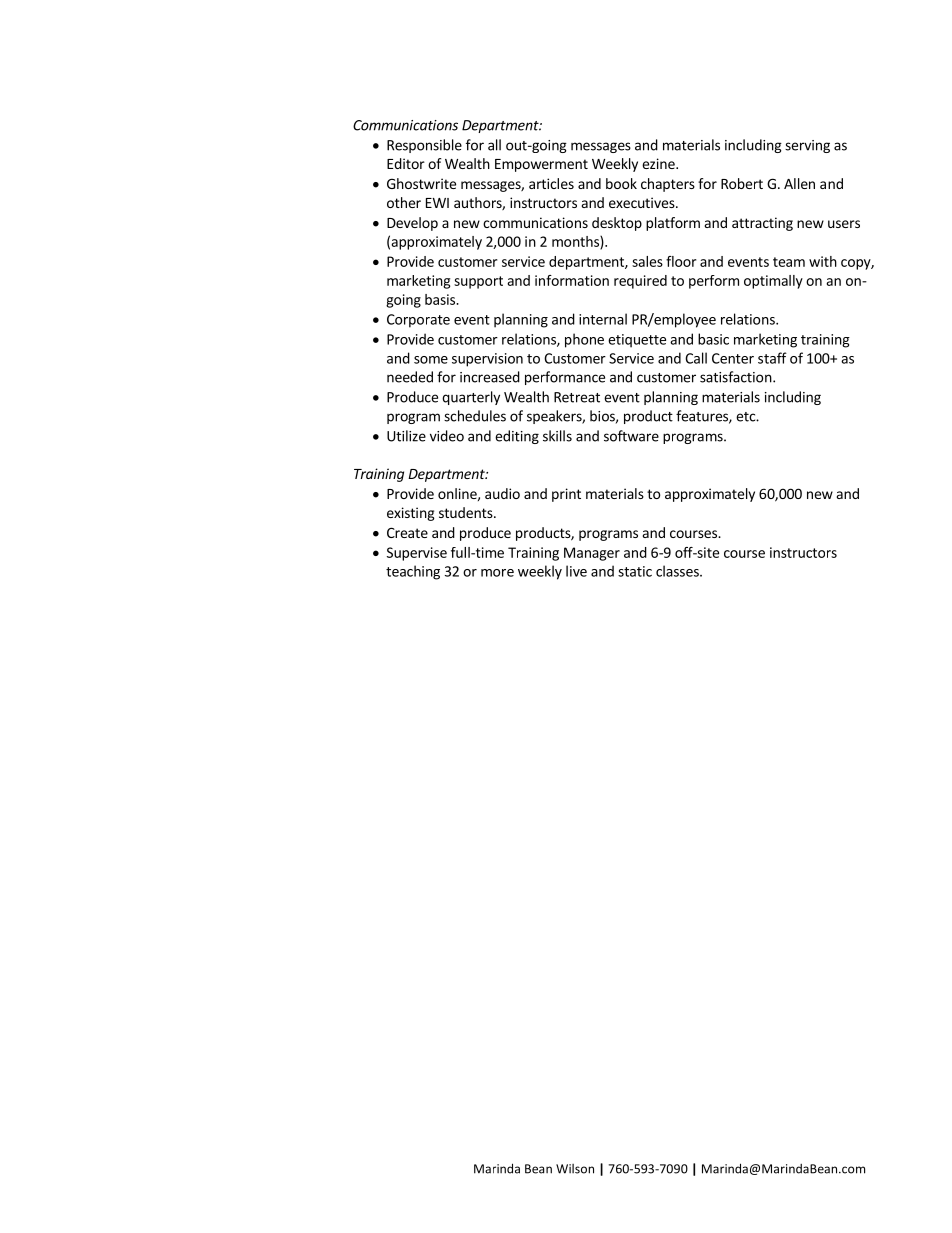 The image size is (952, 1233). What do you see at coordinates (635, 571) in the screenshot?
I see `static` at bounding box center [635, 571].
